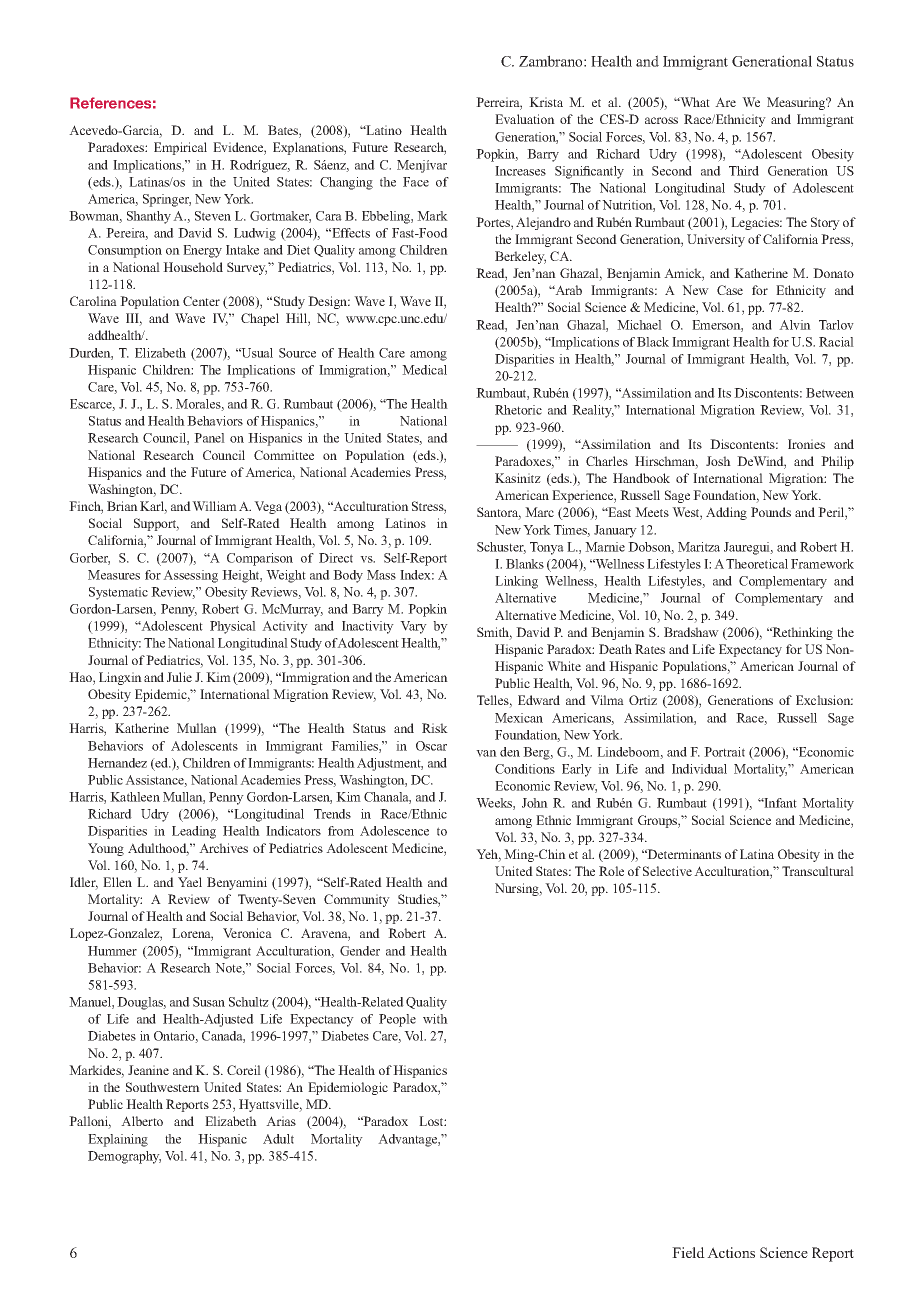 Image resolution: width=924 pixels, height=1308 pixels. I want to click on Epidemiologic, so click(348, 1088).
